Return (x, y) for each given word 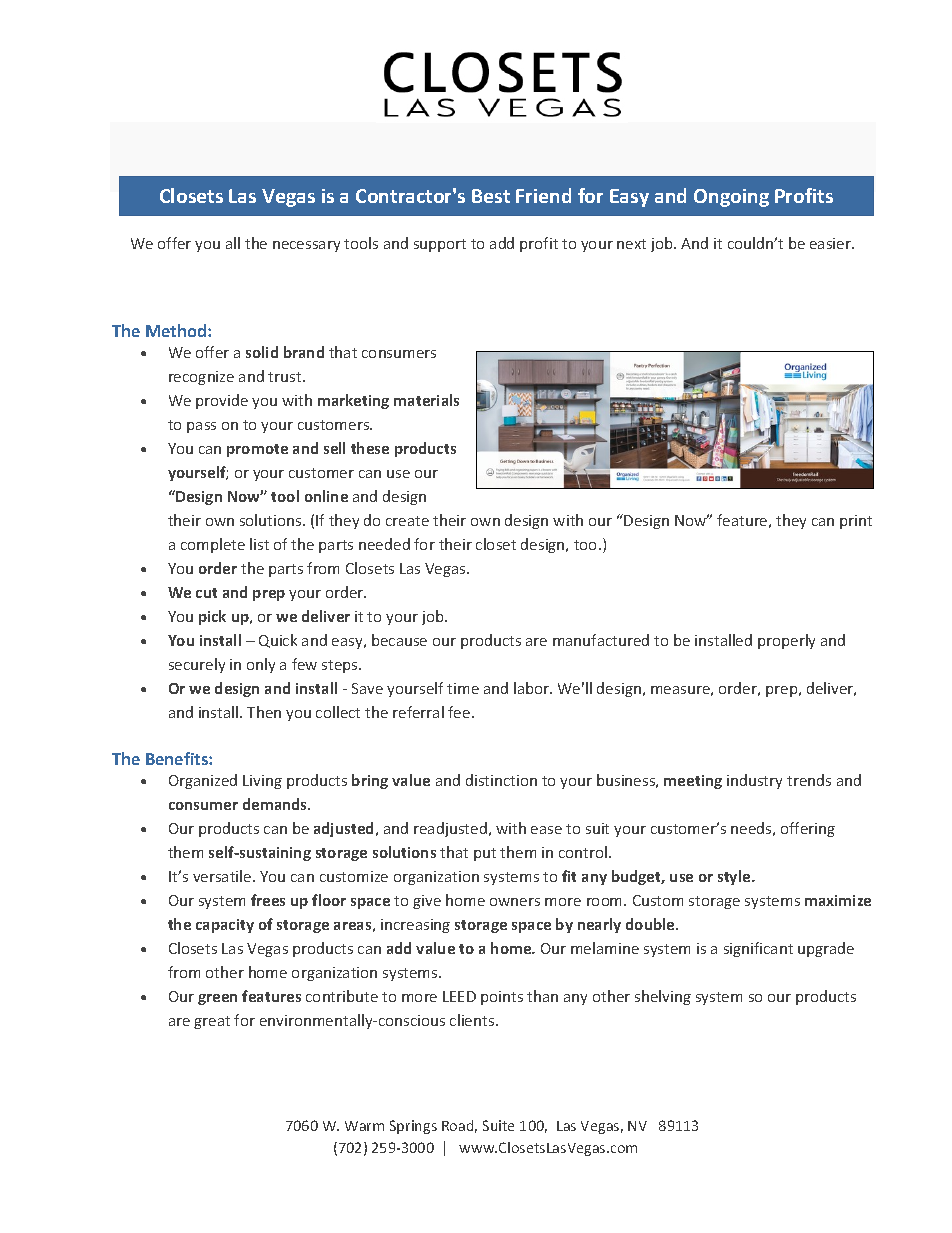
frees (268, 900)
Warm (364, 1126)
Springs (413, 1127)
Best (491, 196)
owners (515, 902)
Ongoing (731, 198)
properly (786, 641)
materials (426, 400)
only (261, 665)
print (856, 522)
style (735, 877)
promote (257, 450)
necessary (306, 246)
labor (533, 688)
